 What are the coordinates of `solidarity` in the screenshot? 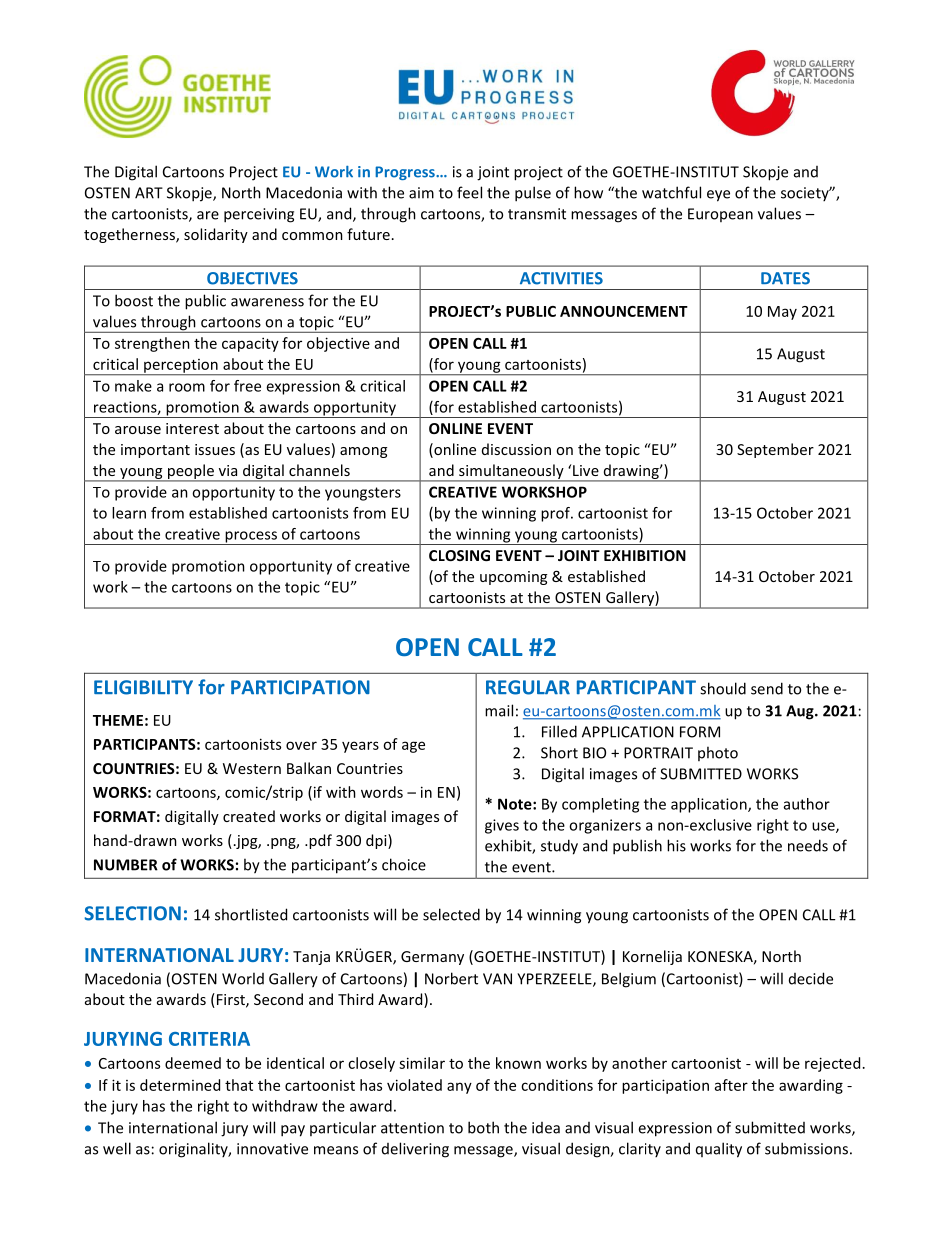 It's located at (216, 235).
